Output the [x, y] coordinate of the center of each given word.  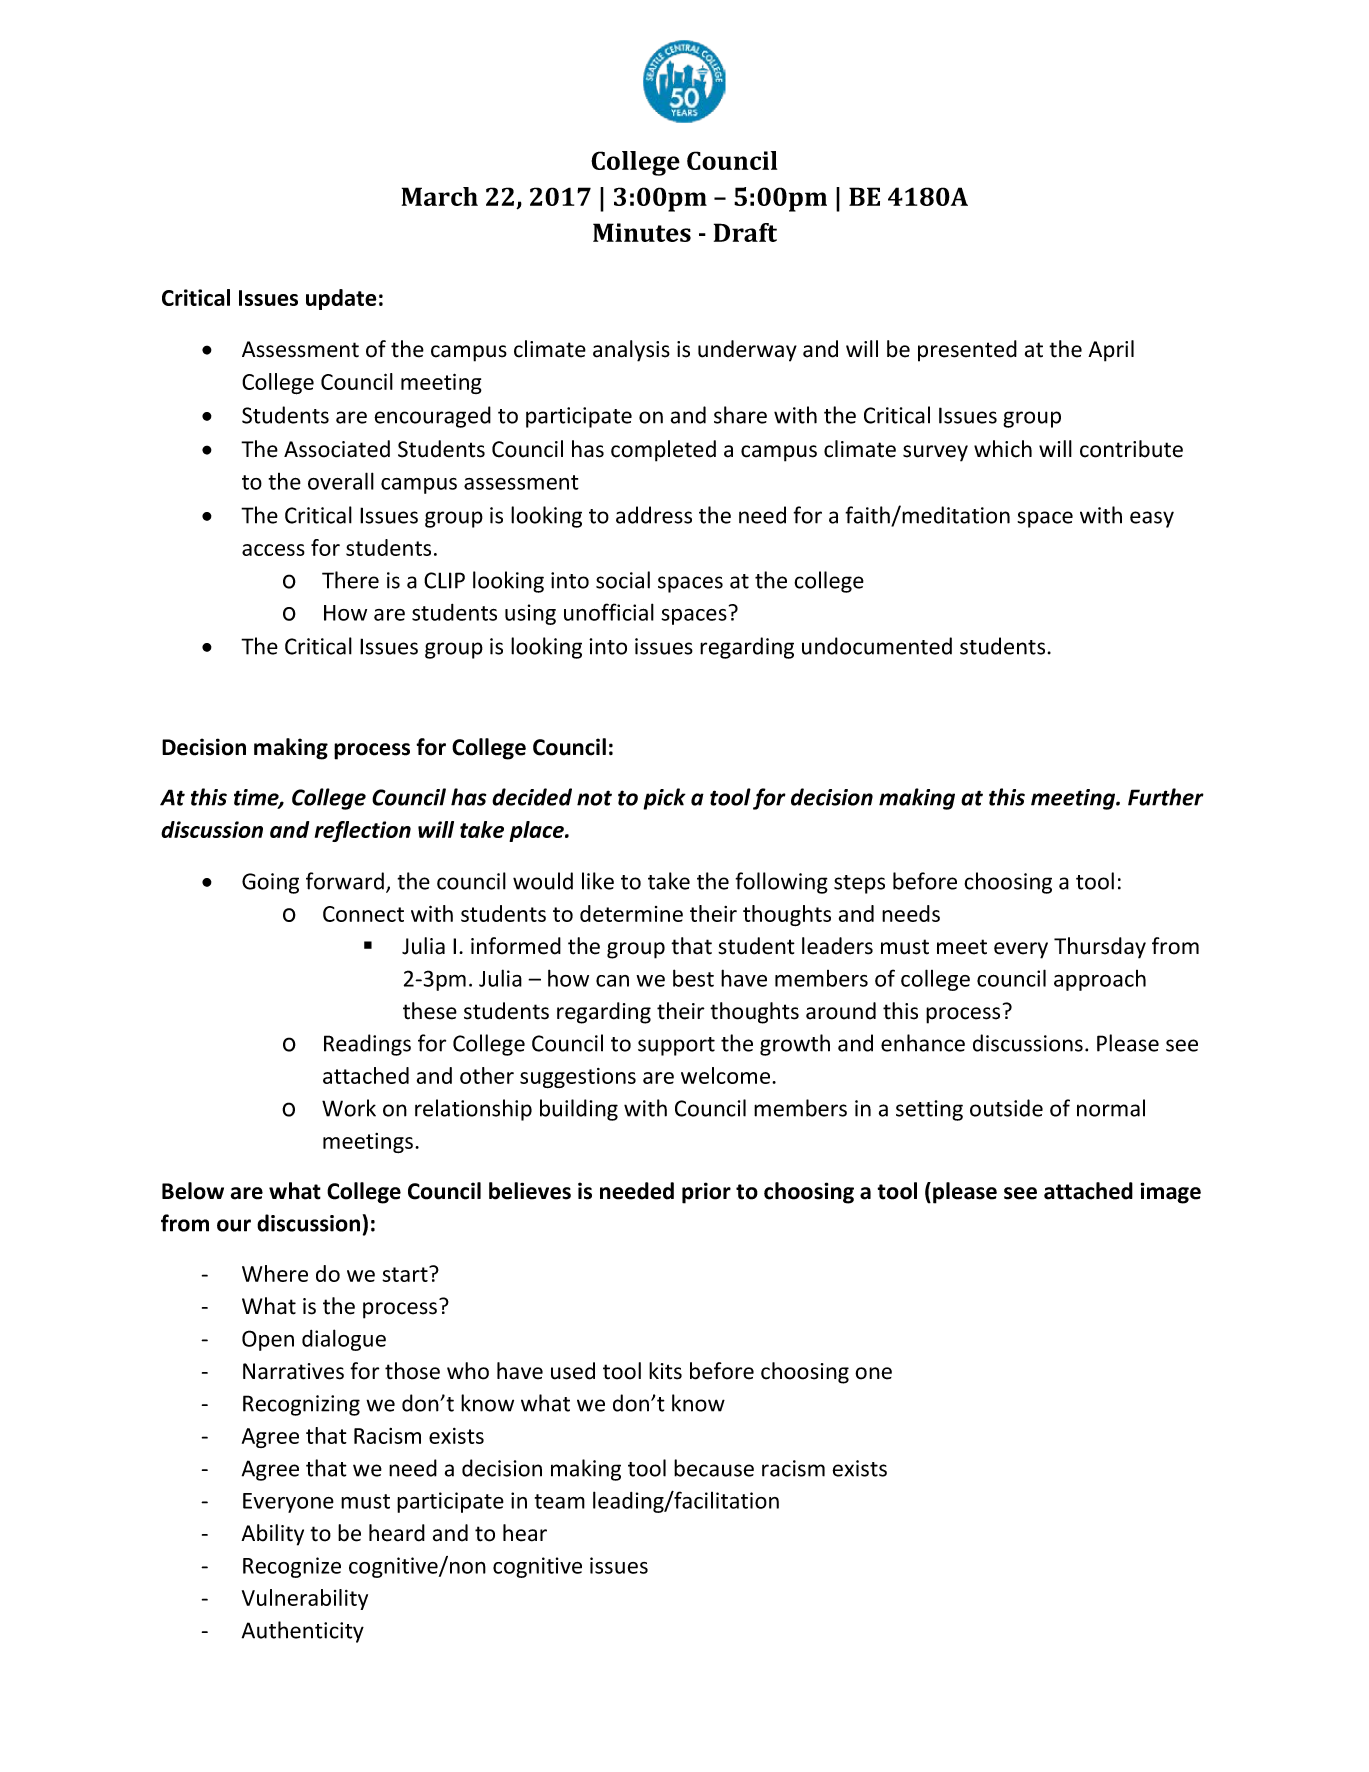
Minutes [642, 232]
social [623, 580]
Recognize [292, 1567]
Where [275, 1273]
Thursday [1100, 948]
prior [706, 1193]
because [714, 1468]
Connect [363, 914]
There [350, 580]
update [341, 299]
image [1170, 1193]
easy [1152, 519]
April [1111, 351]
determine [631, 913]
